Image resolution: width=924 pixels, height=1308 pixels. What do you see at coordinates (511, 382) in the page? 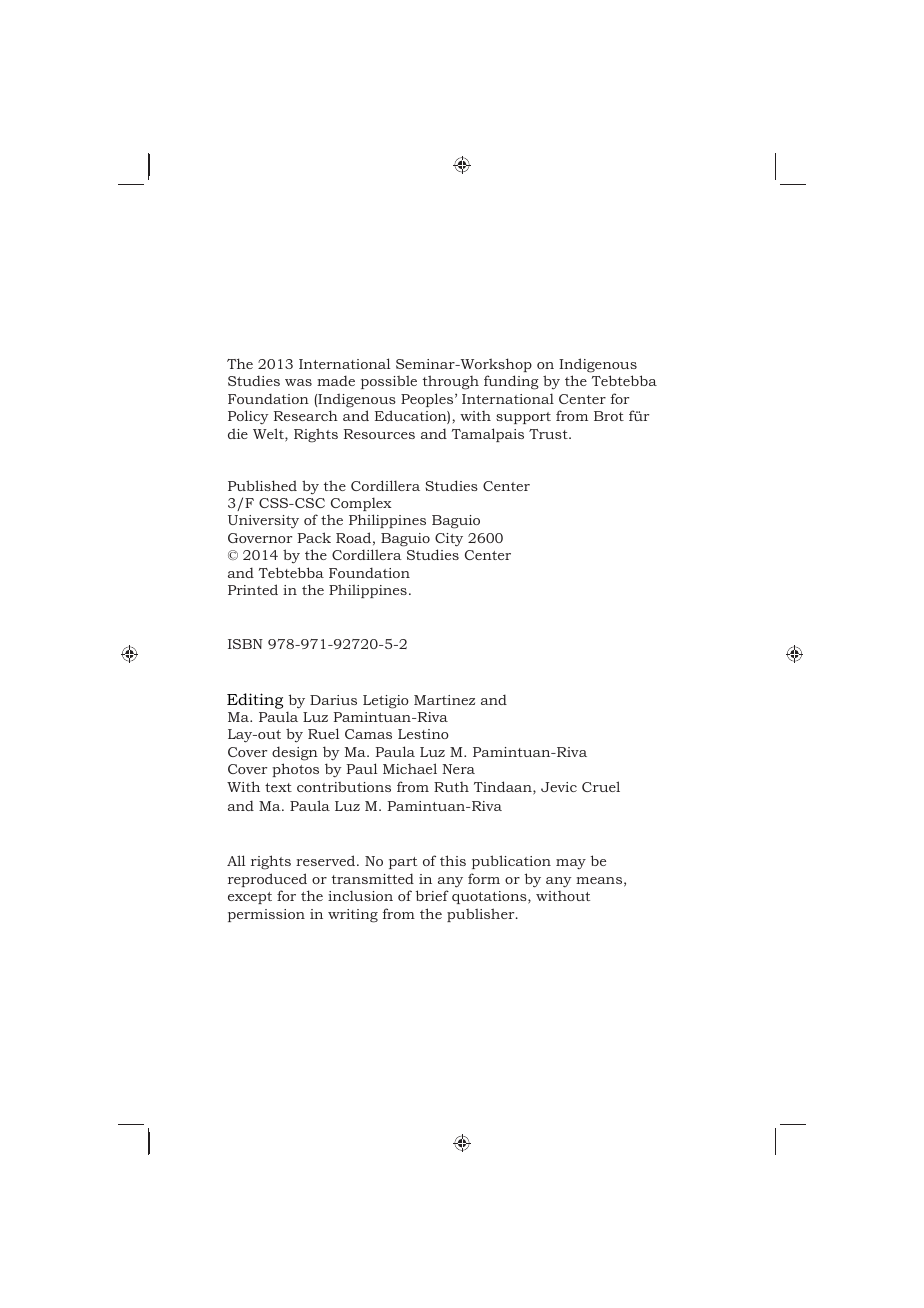
I see `funding` at bounding box center [511, 382].
